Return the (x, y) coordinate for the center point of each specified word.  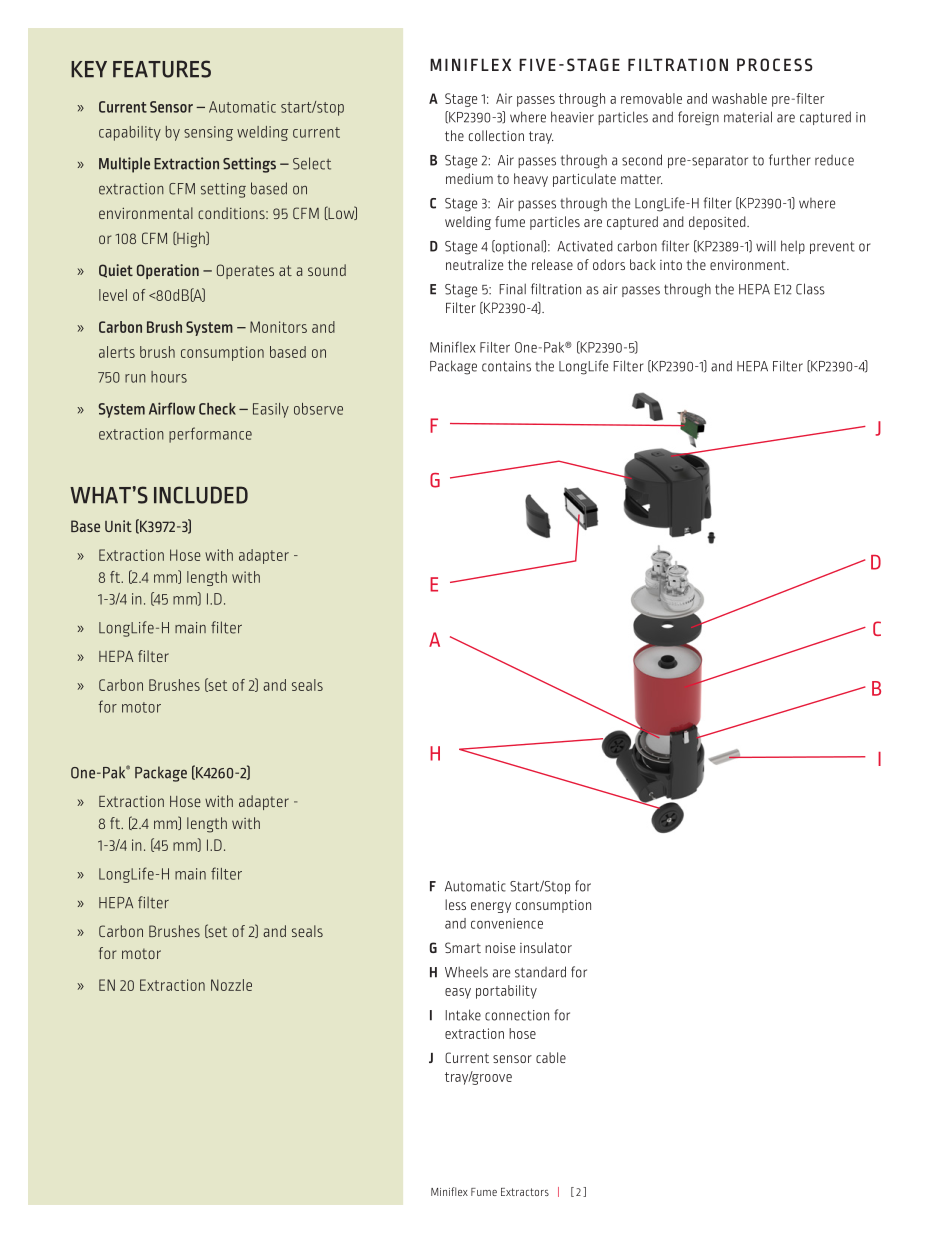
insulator (546, 947)
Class (810, 289)
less (455, 904)
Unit (118, 526)
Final (513, 289)
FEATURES (162, 69)
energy (491, 907)
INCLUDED (201, 495)
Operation (168, 271)
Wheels (466, 972)
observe (318, 409)
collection (496, 135)
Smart (463, 947)
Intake (463, 1015)
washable (739, 98)
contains (506, 366)
